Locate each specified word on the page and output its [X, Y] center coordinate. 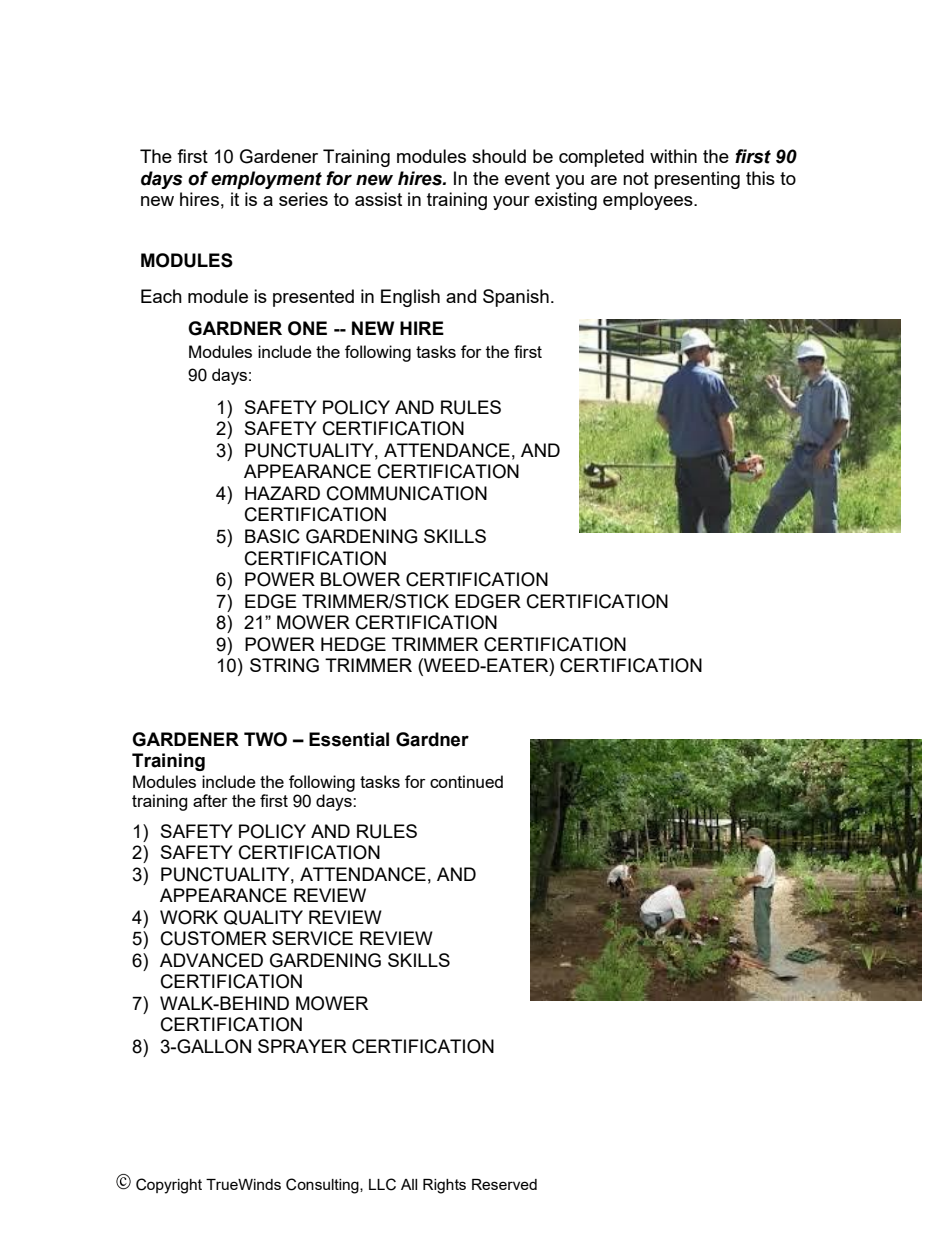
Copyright [169, 1186]
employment [266, 180]
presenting [697, 180]
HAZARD [282, 493]
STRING [284, 665]
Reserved [504, 1184]
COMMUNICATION [407, 493]
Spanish [516, 298]
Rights [444, 1186]
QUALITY [263, 917]
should [499, 156]
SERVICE [312, 938]
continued [466, 781]
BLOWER [360, 579]
